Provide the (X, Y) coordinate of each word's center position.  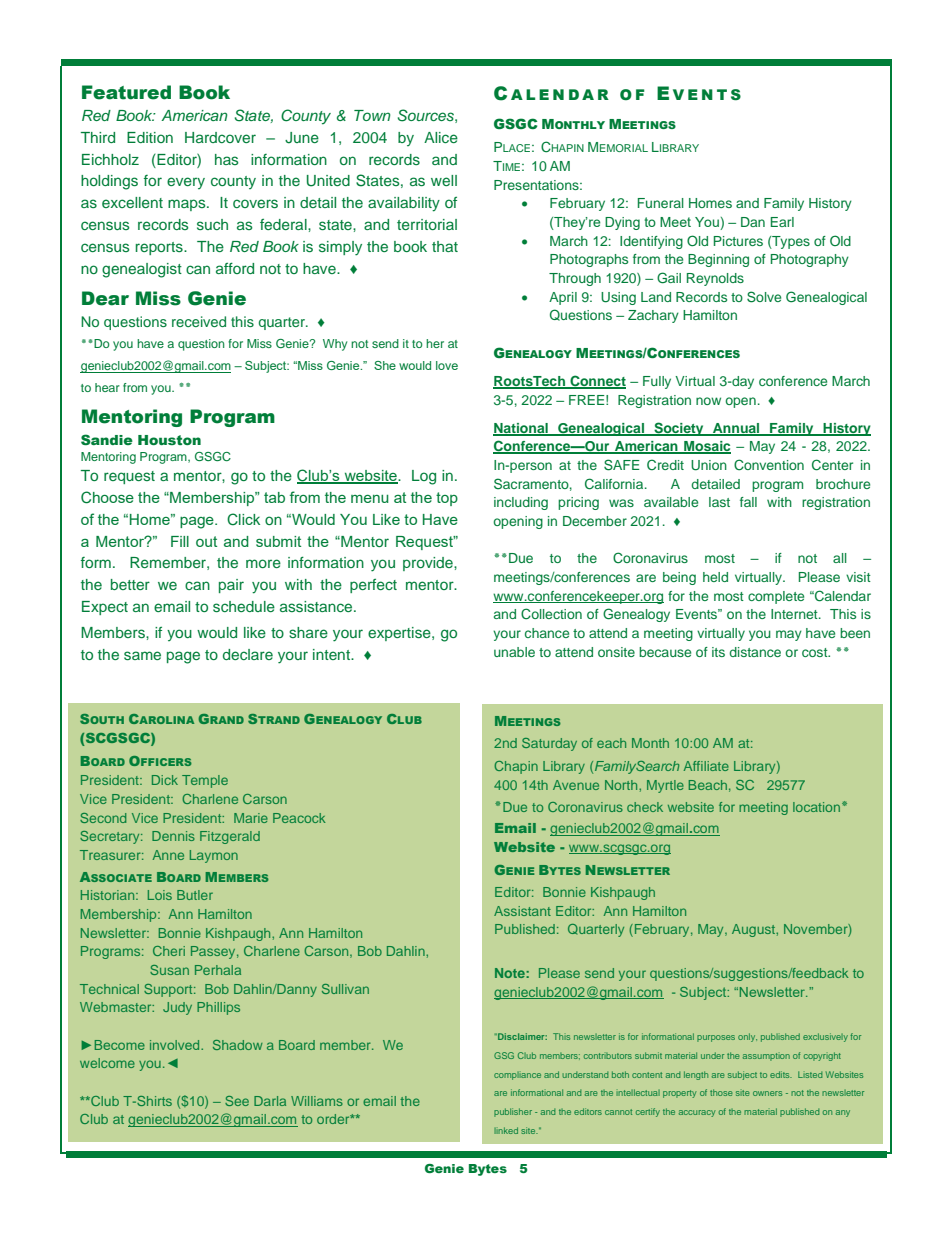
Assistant (522, 911)
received (199, 321)
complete (776, 597)
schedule (244, 606)
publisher (513, 1112)
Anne (168, 855)
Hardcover (220, 137)
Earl (782, 222)
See (237, 1101)
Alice (441, 137)
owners (767, 1093)
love (447, 365)
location (816, 807)
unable (514, 652)
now (708, 401)
